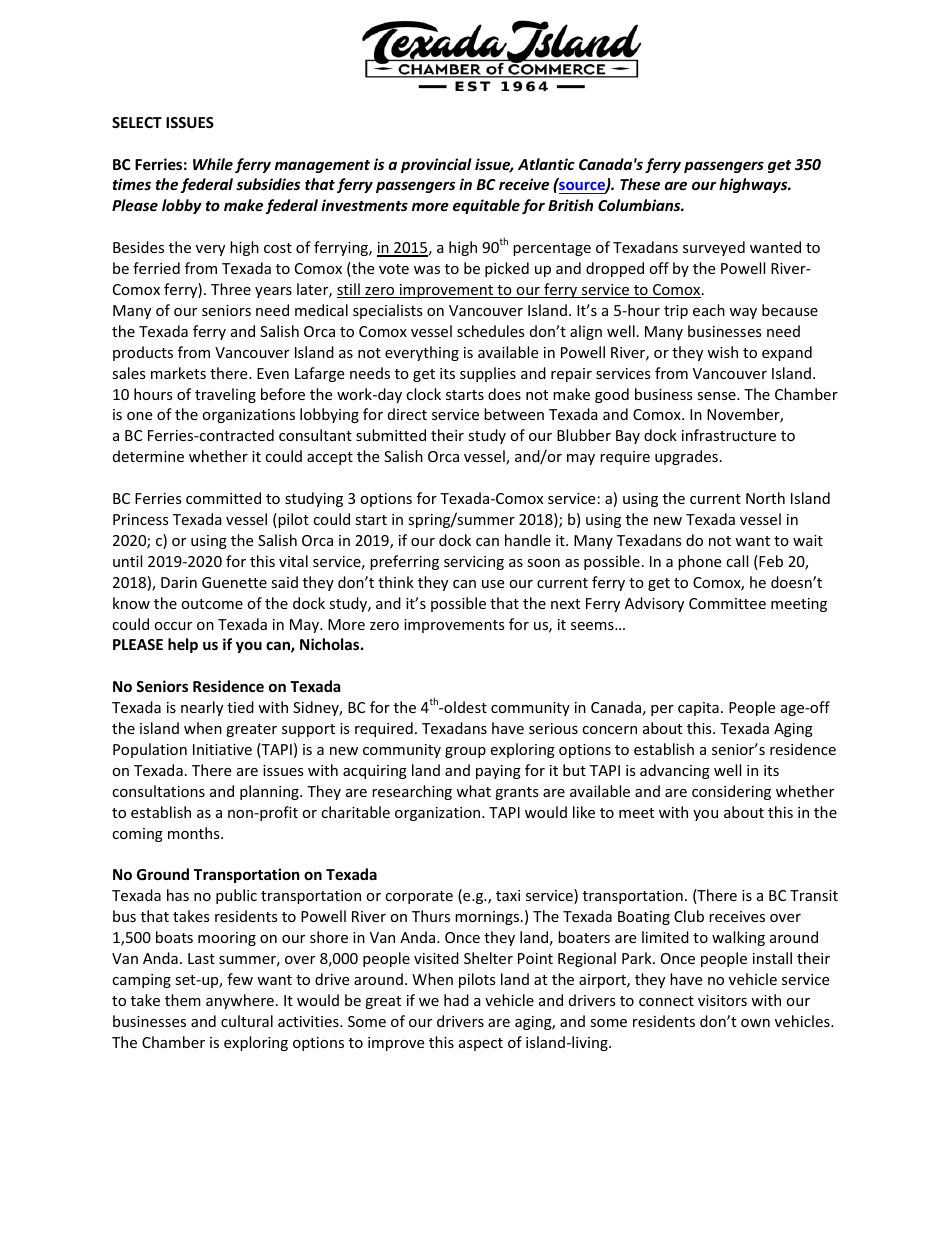 This screenshot has height=1233, width=952. What do you see at coordinates (474, 563) in the screenshot?
I see `servicing` at bounding box center [474, 563].
